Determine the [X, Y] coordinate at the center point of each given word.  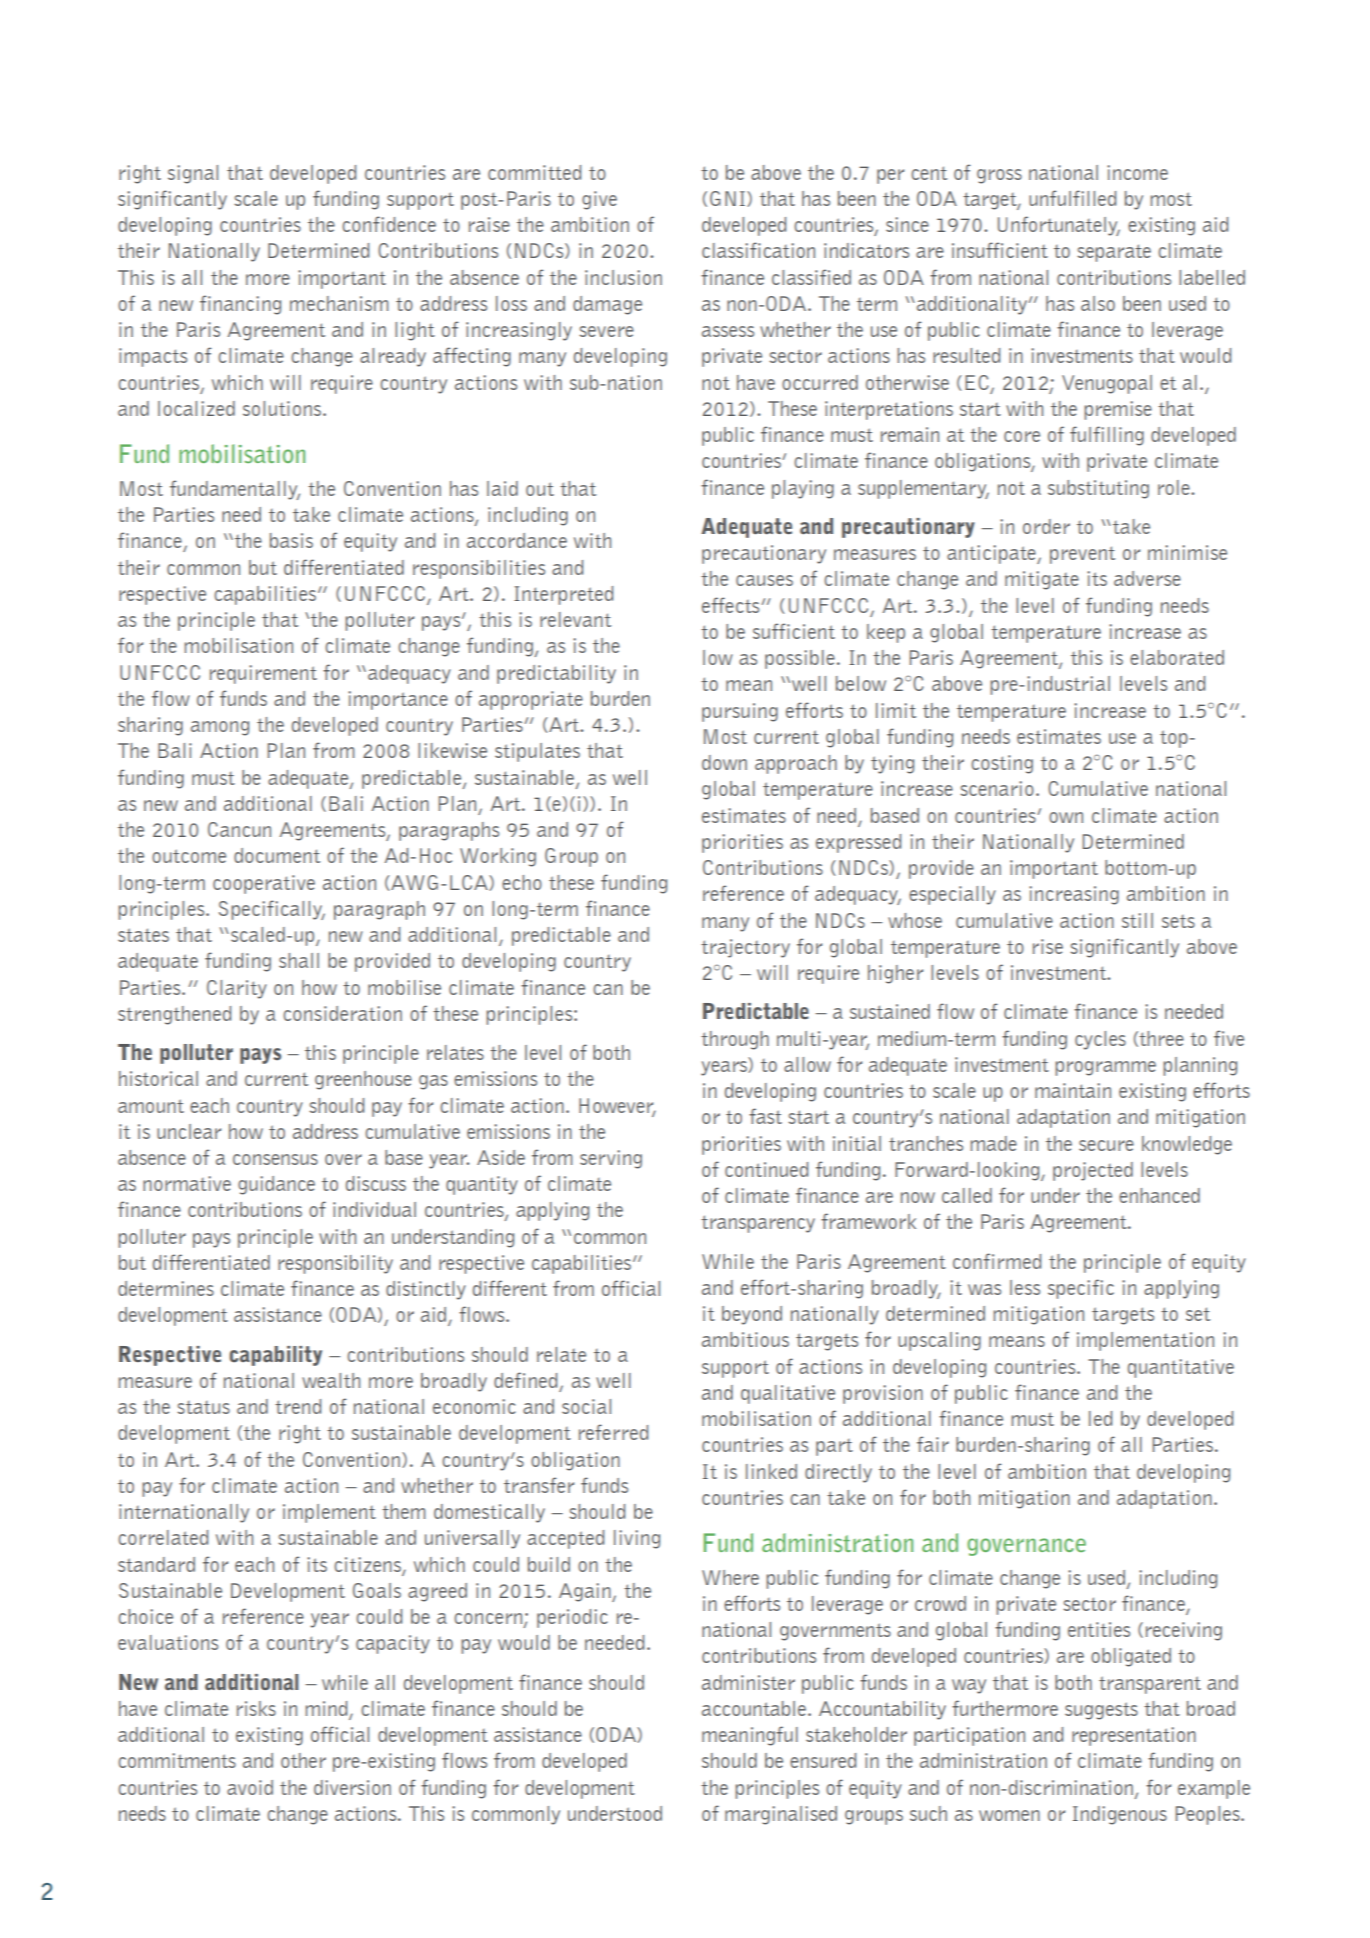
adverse [1147, 578]
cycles [1100, 1040]
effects [732, 605]
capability [275, 1356]
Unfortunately [1059, 226]
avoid [250, 1787]
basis [291, 540]
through [735, 1040]
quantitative [1181, 1368]
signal [193, 174]
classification [758, 250]
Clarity [237, 989]
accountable [754, 1708]
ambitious [745, 1339]
